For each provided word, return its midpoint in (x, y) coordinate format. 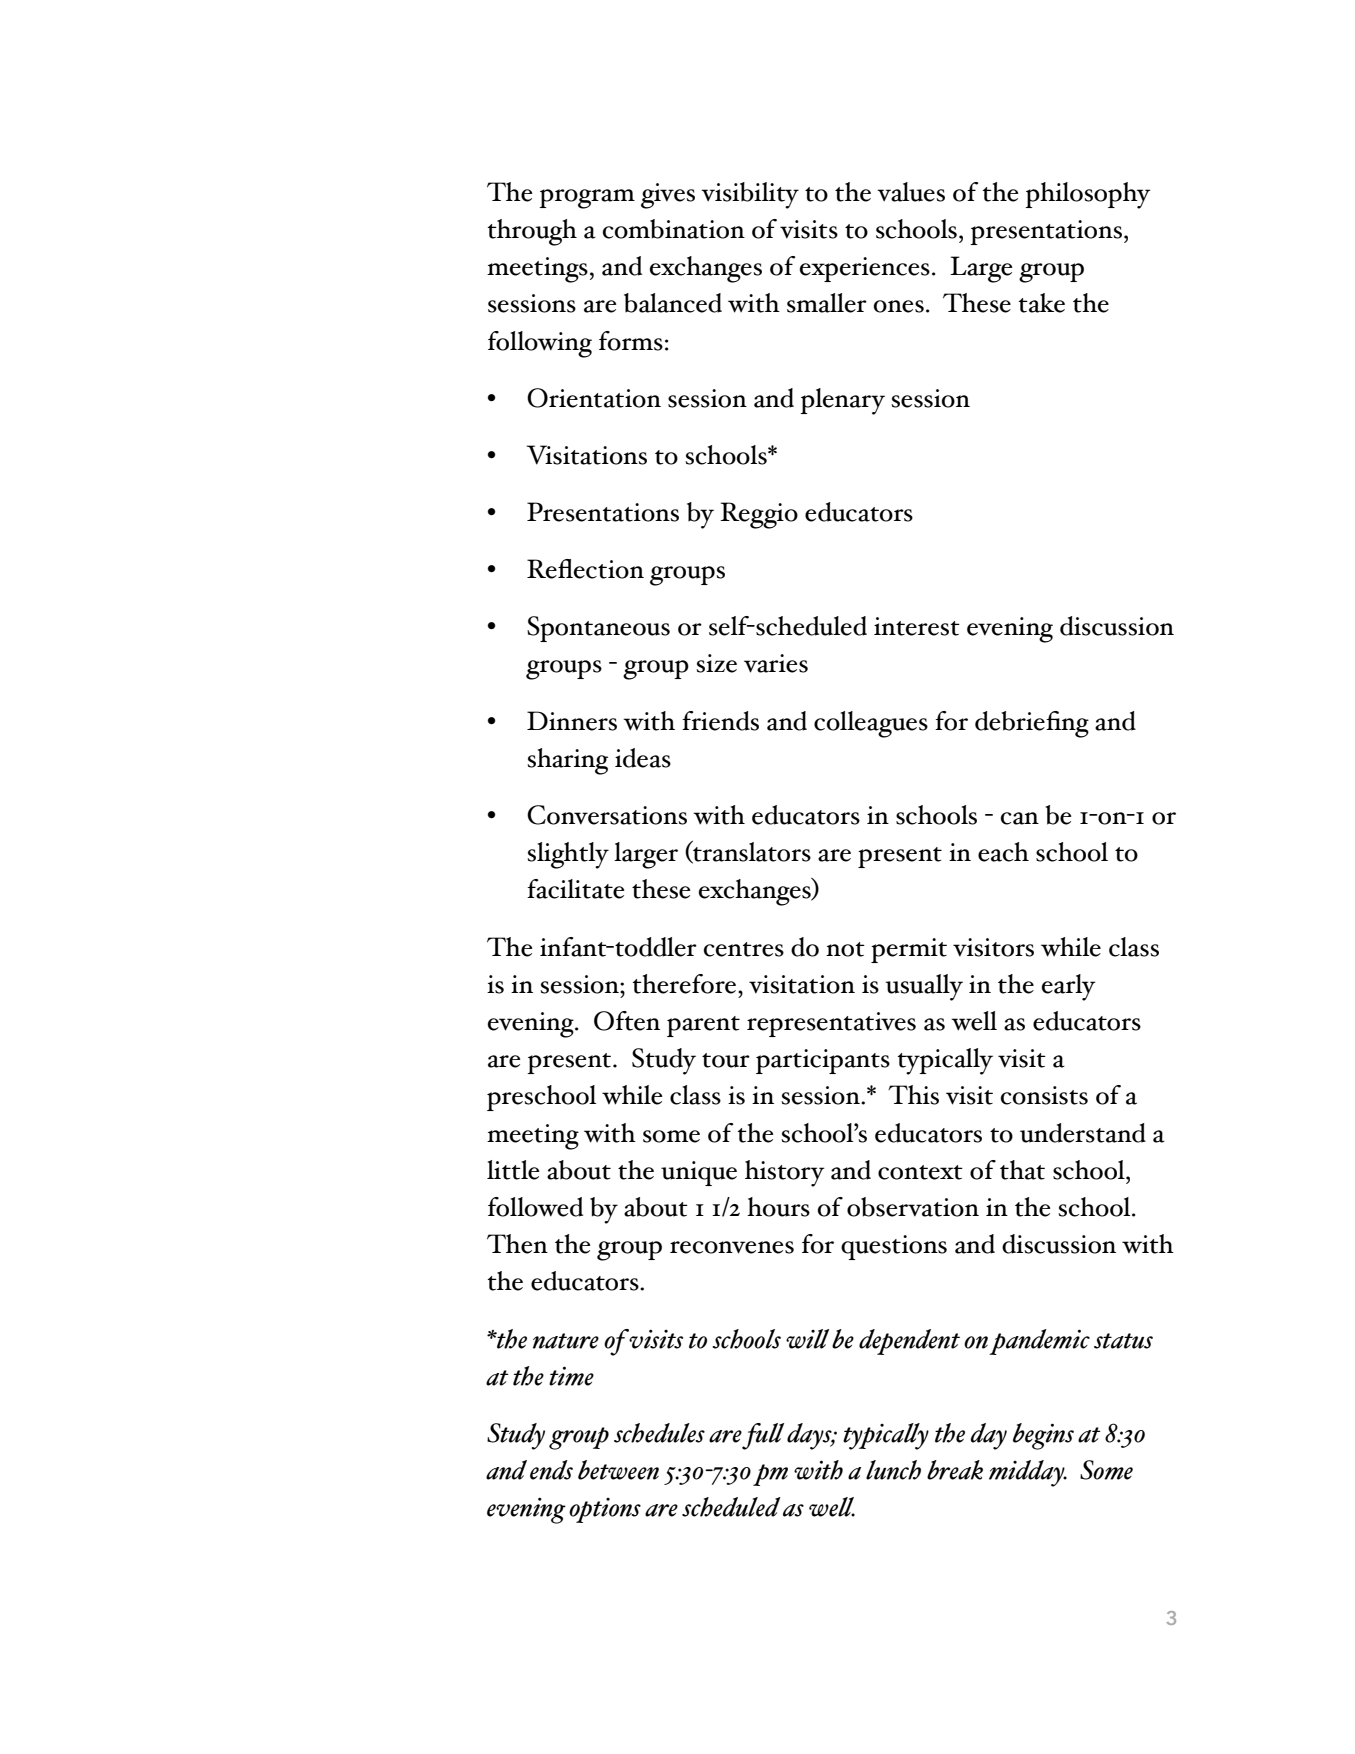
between (618, 1470)
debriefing (1032, 724)
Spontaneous (598, 629)
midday (1028, 1473)
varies (776, 663)
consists (1044, 1095)
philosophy (1088, 195)
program (587, 199)
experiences (864, 269)
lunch (893, 1470)
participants (823, 1061)
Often (627, 1021)
